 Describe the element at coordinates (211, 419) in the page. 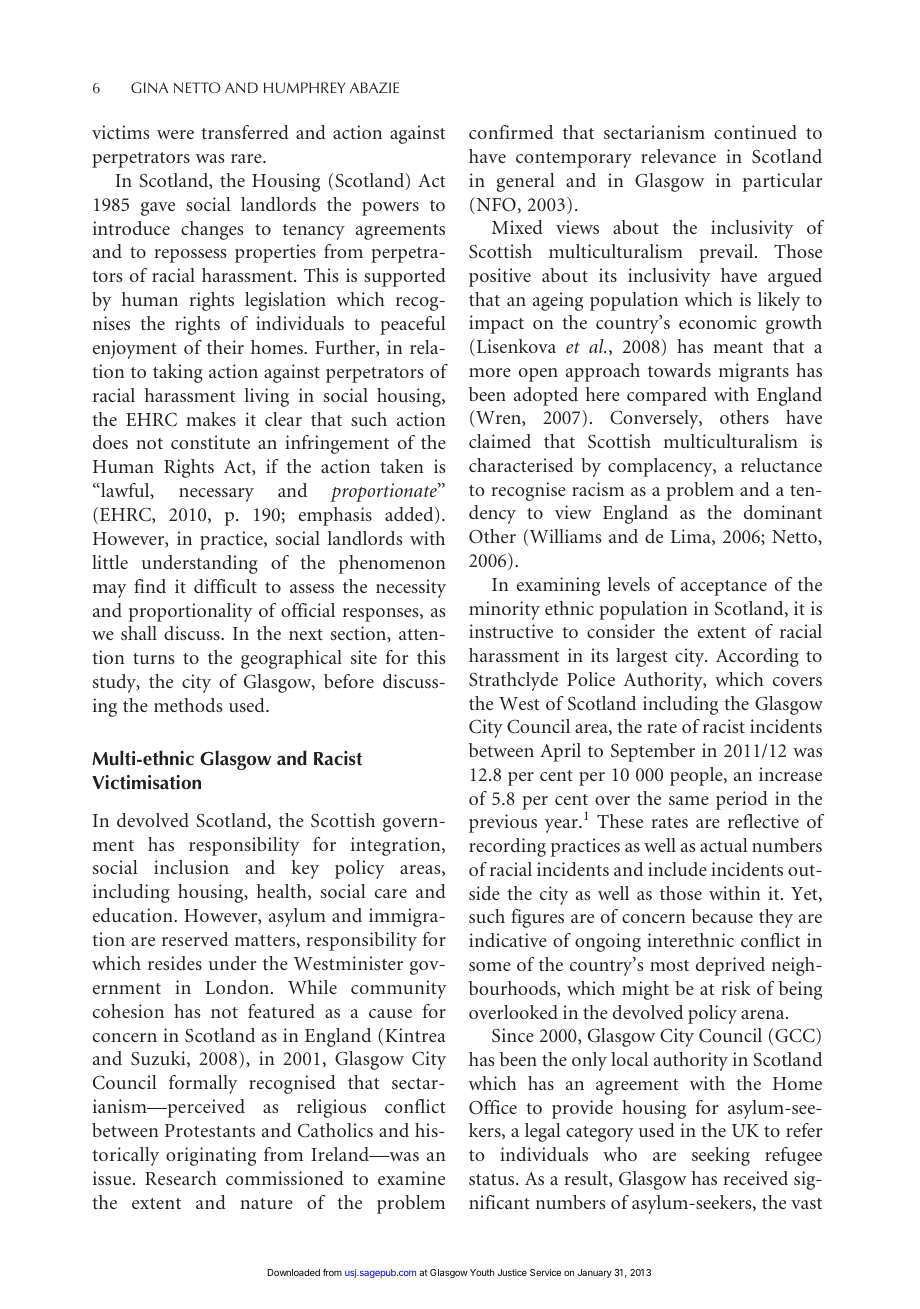

I see `makes` at that location.
